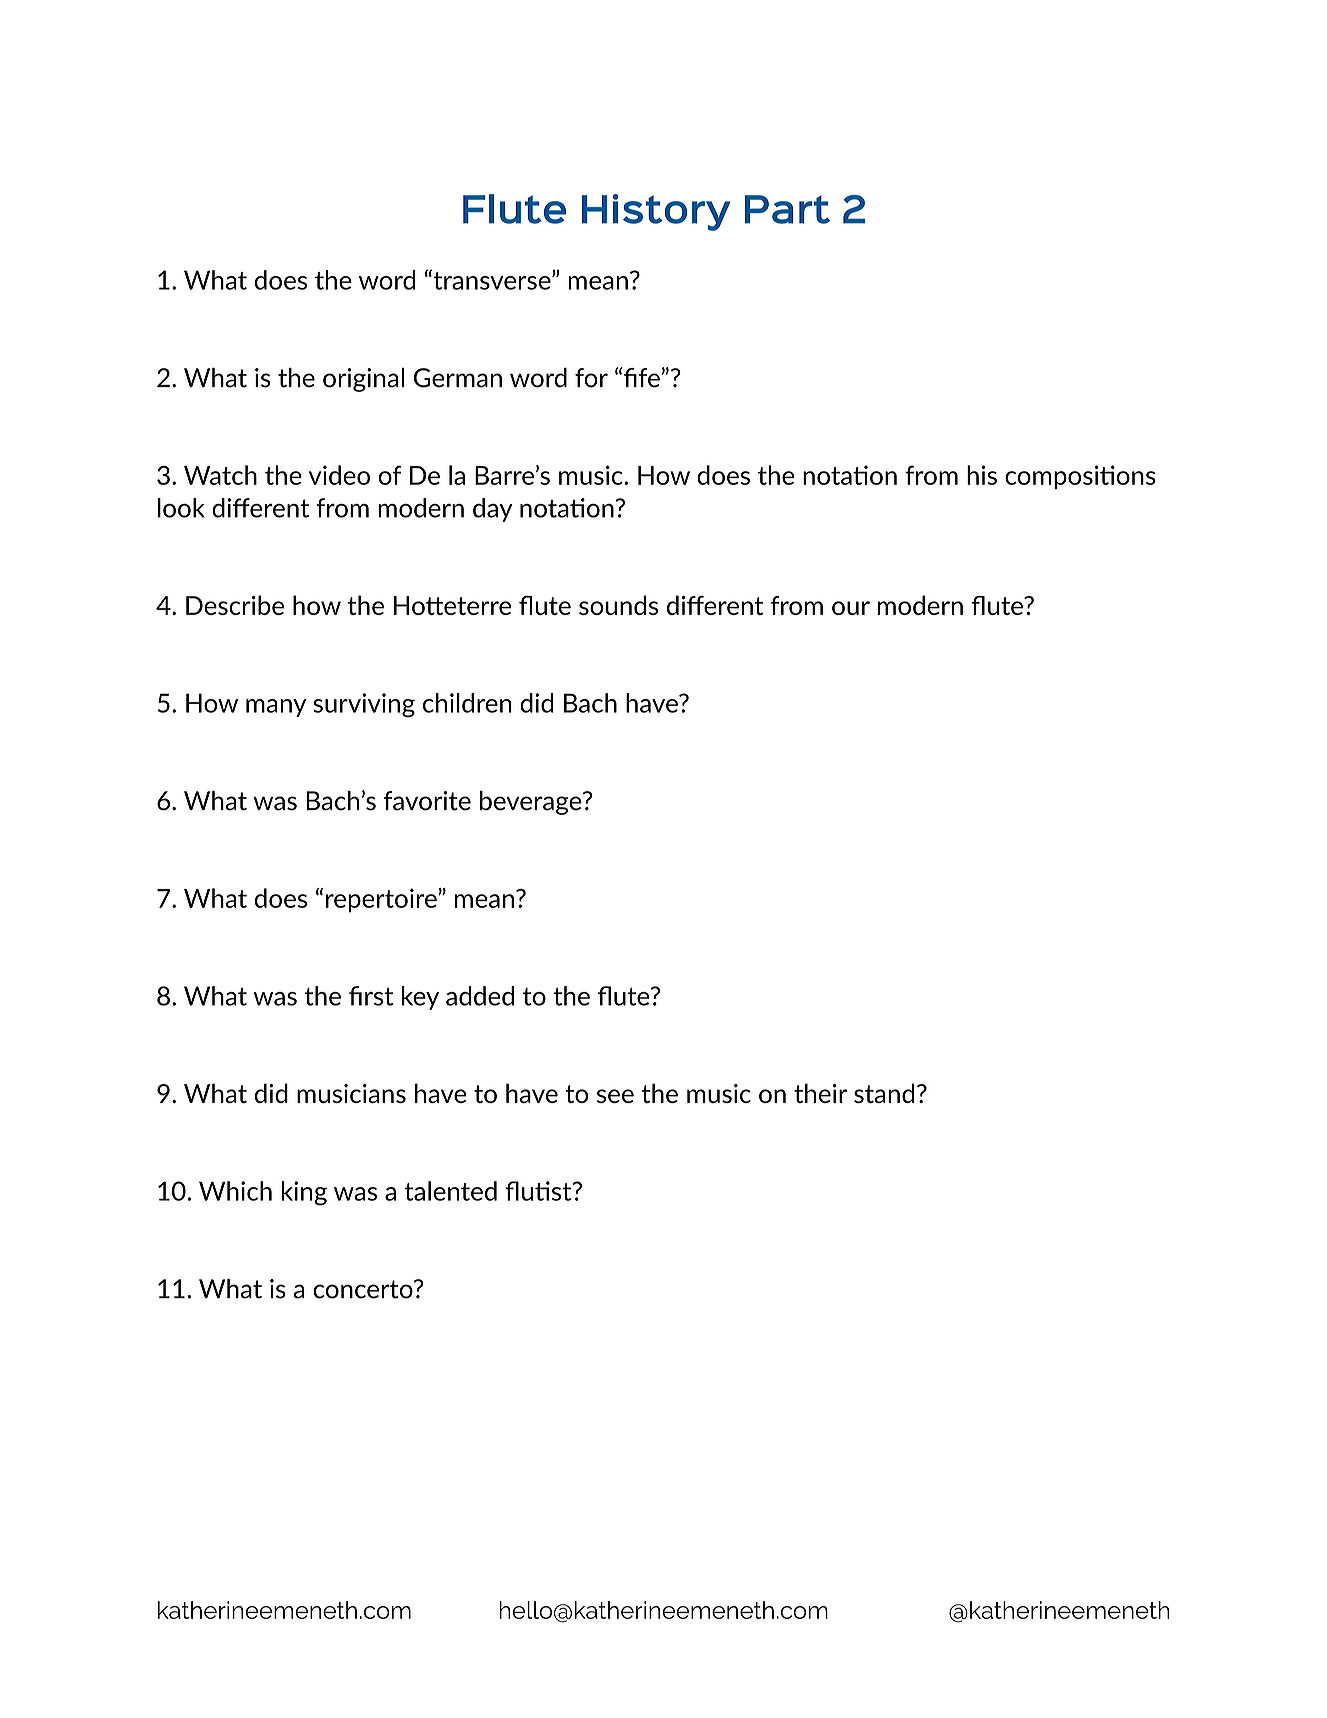 This screenshot has height=1718, width=1327. I want to click on key, so click(420, 998).
